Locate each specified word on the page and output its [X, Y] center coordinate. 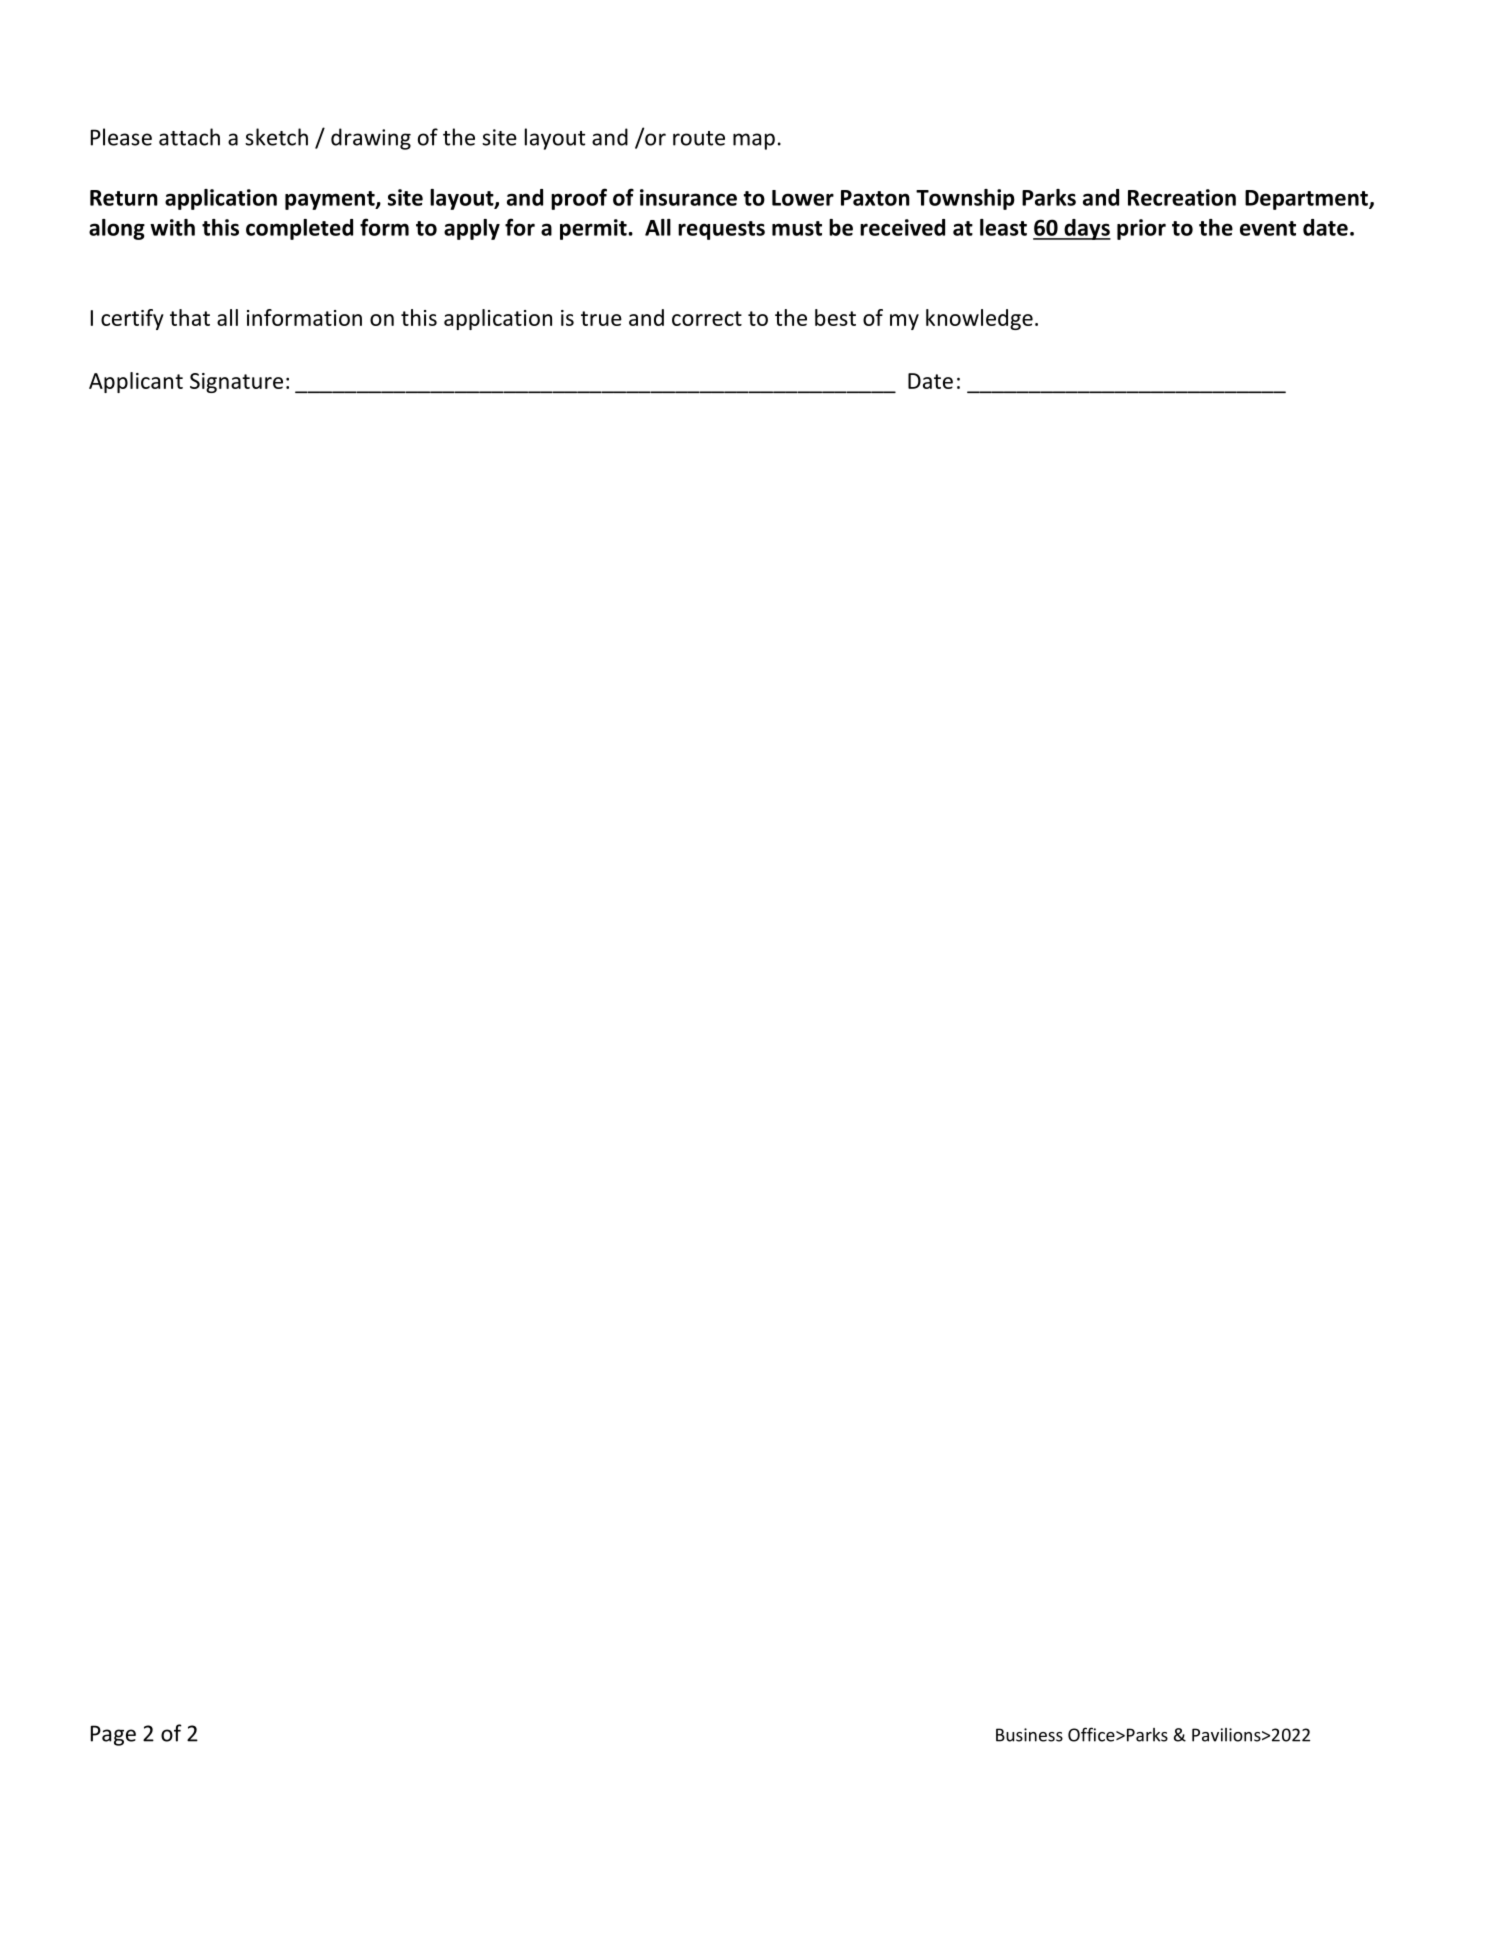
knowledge [979, 319]
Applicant [136, 382]
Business [1029, 1735]
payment [331, 200]
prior [1141, 229]
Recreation [1182, 197]
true [601, 318]
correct [707, 318]
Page [113, 1735]
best [835, 317]
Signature [236, 383]
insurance [688, 197]
